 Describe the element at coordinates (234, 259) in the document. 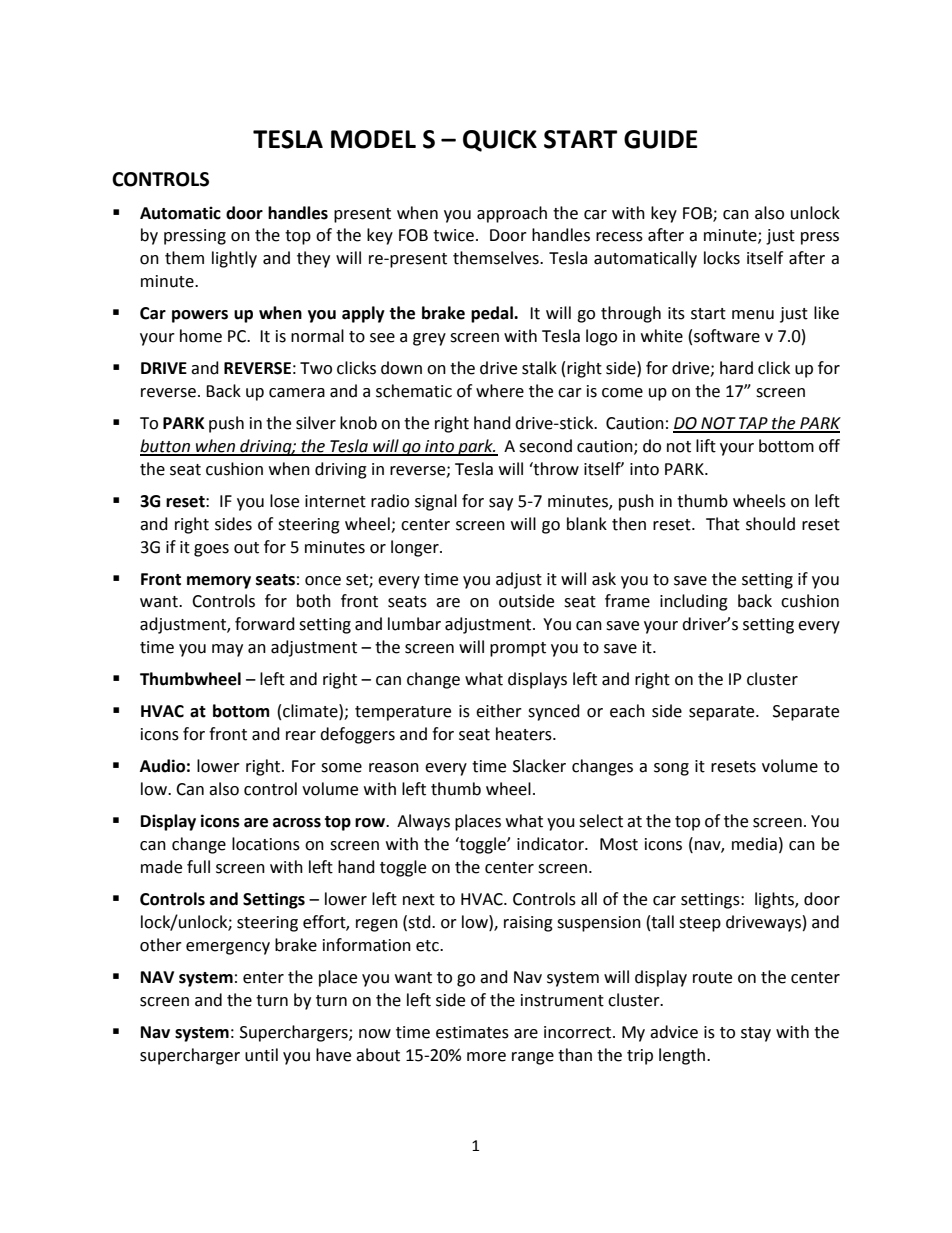

I see `lightly` at that location.
